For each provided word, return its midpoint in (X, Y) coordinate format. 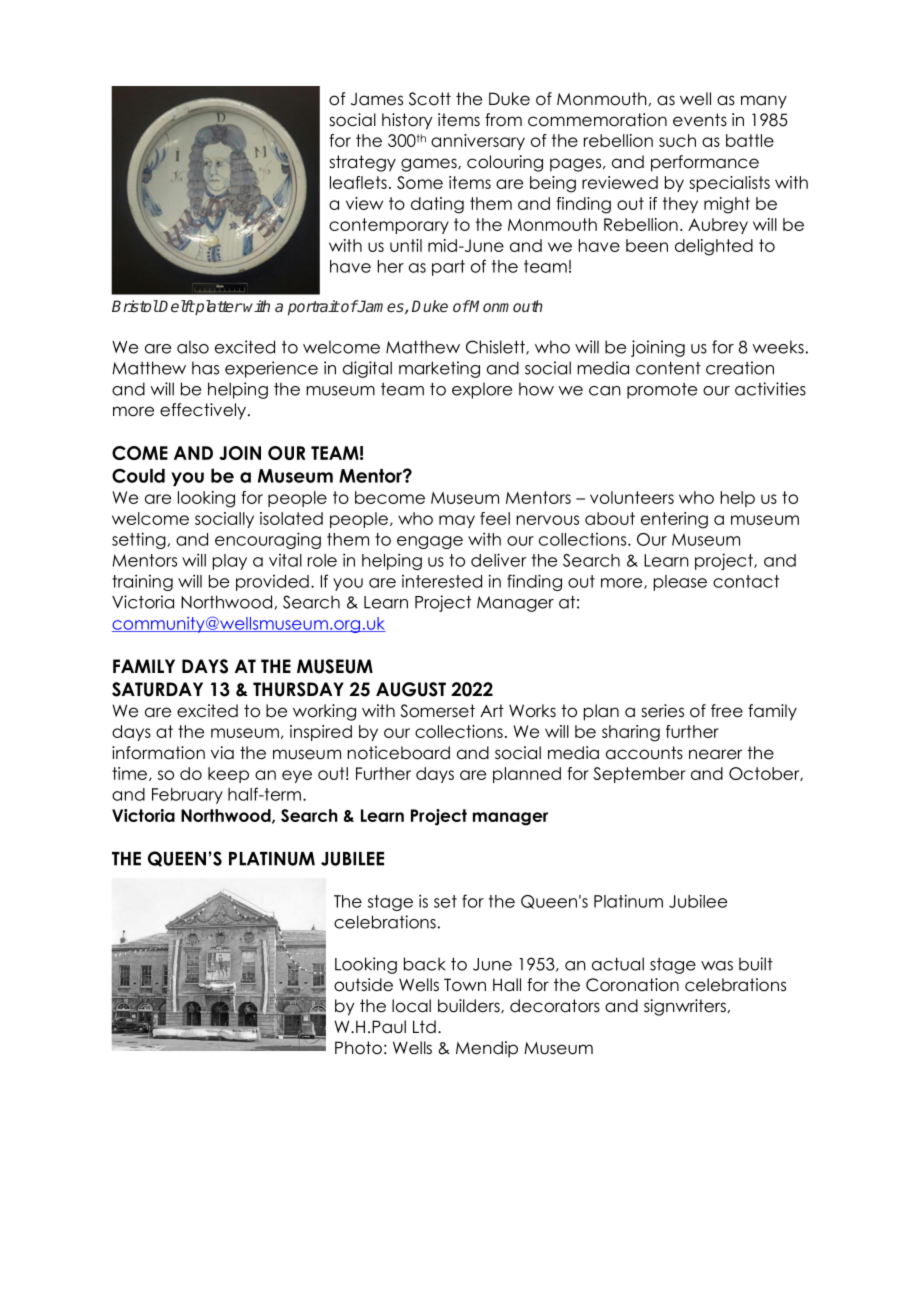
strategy (362, 163)
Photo (358, 1048)
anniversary (478, 142)
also (193, 347)
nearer (715, 754)
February (187, 796)
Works (532, 711)
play (230, 562)
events (700, 120)
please (680, 583)
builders (470, 1006)
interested (442, 581)
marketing (439, 369)
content (668, 368)
